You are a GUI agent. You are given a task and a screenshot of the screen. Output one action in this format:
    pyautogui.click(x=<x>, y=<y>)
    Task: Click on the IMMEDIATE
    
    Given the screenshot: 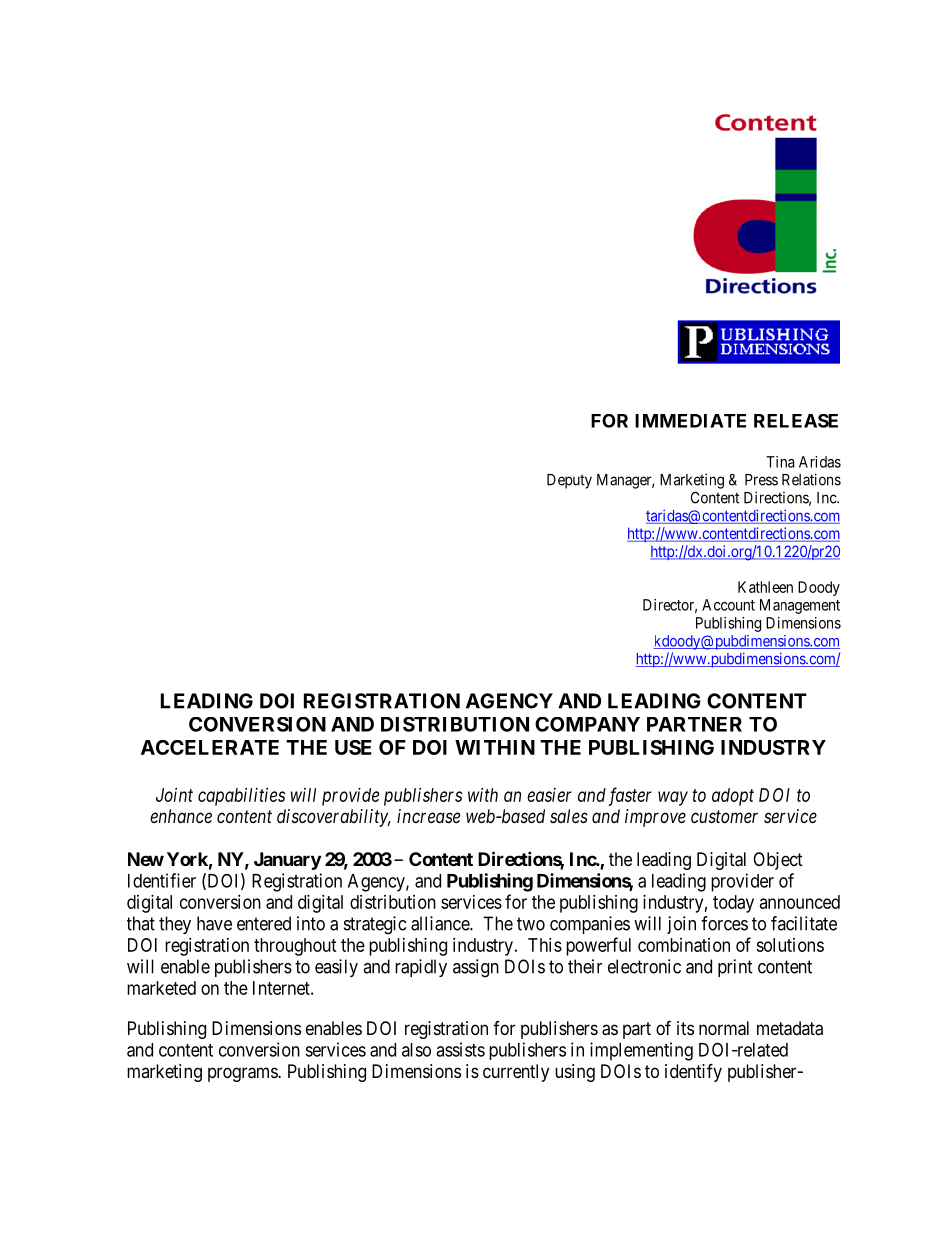 What is the action you would take?
    pyautogui.click(x=690, y=421)
